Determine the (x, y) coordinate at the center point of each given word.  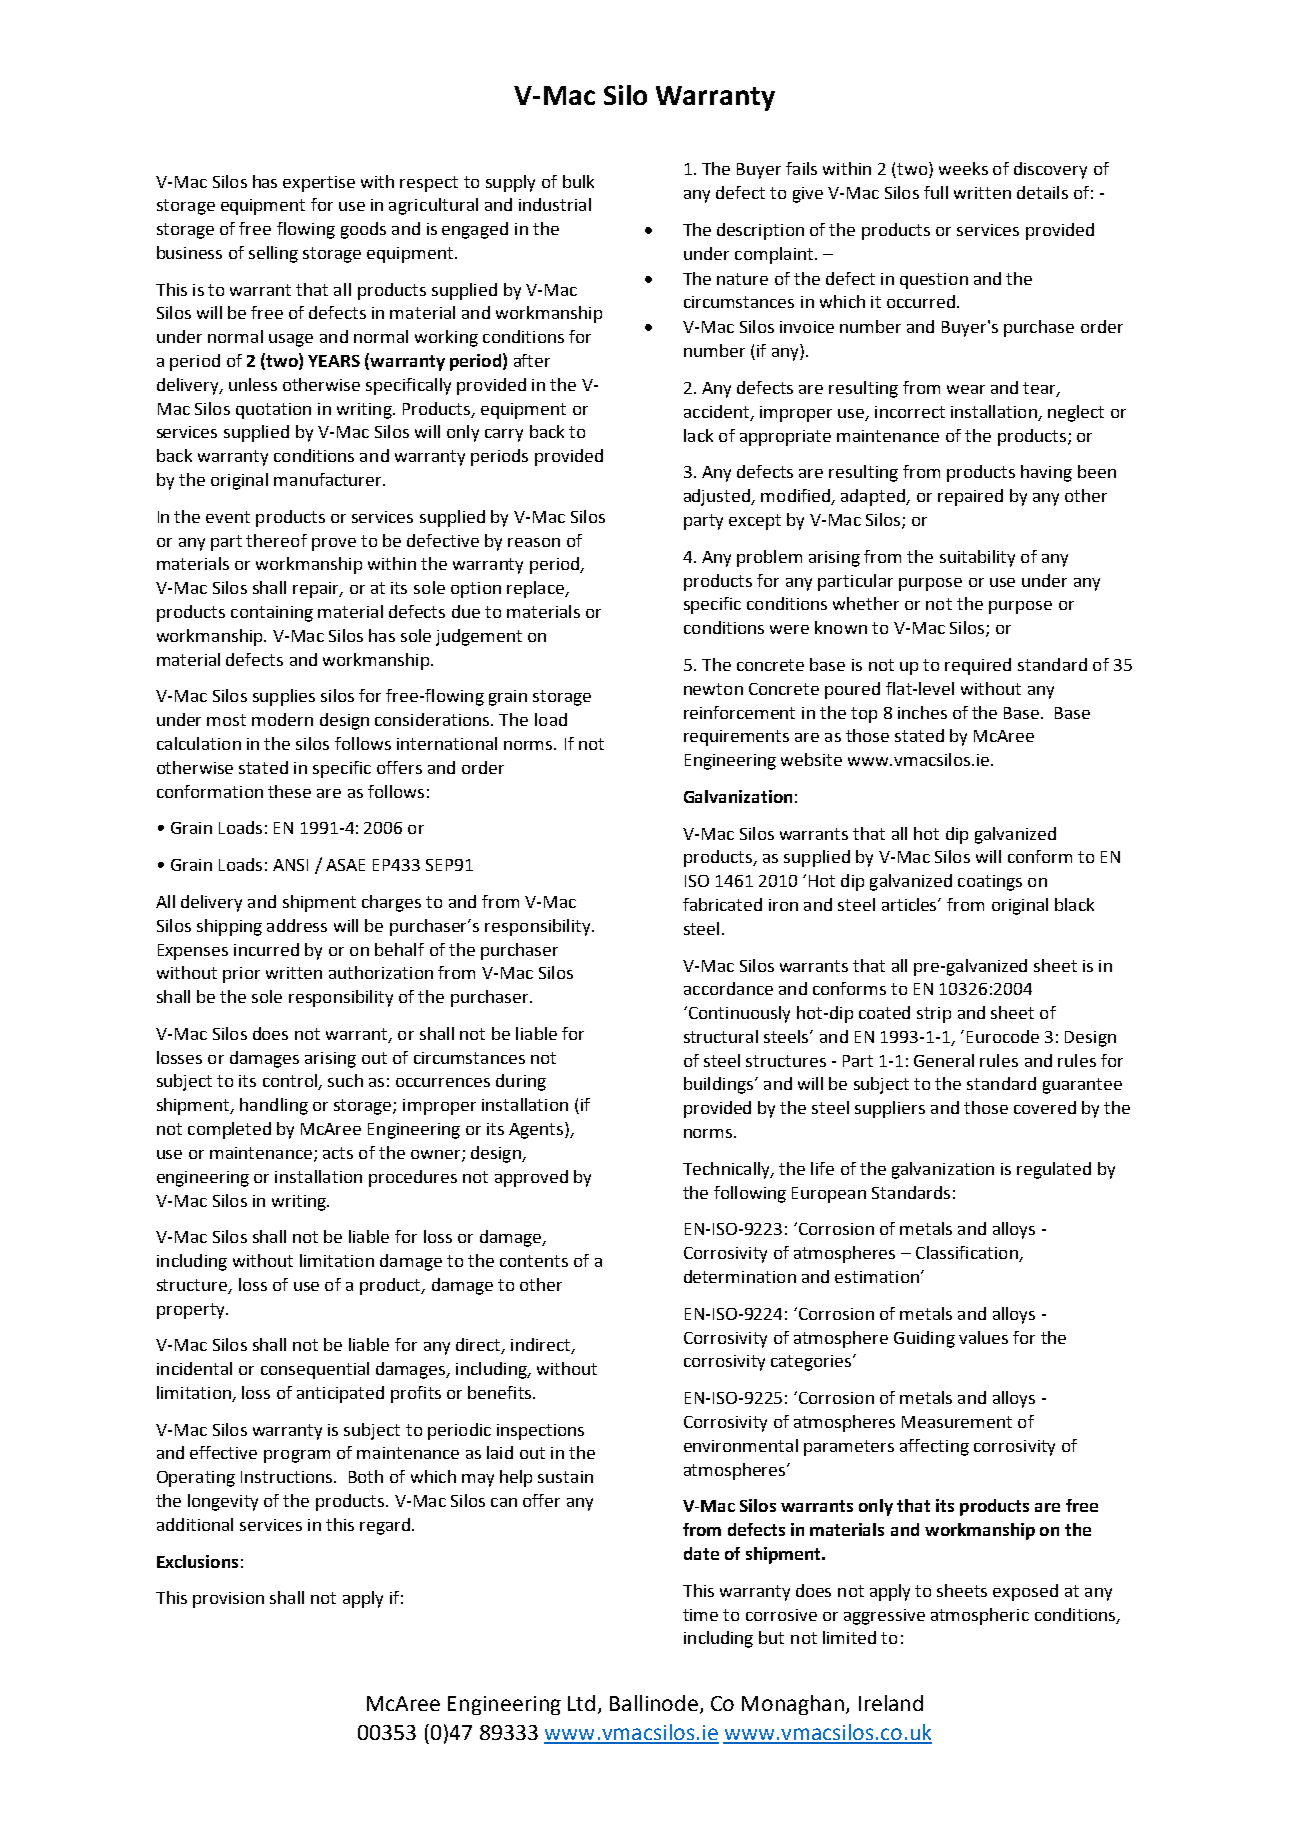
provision (228, 1600)
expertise (319, 184)
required (978, 666)
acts (338, 1153)
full (936, 192)
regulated (1054, 1170)
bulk (578, 181)
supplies (284, 697)
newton (713, 689)
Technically (728, 1170)
